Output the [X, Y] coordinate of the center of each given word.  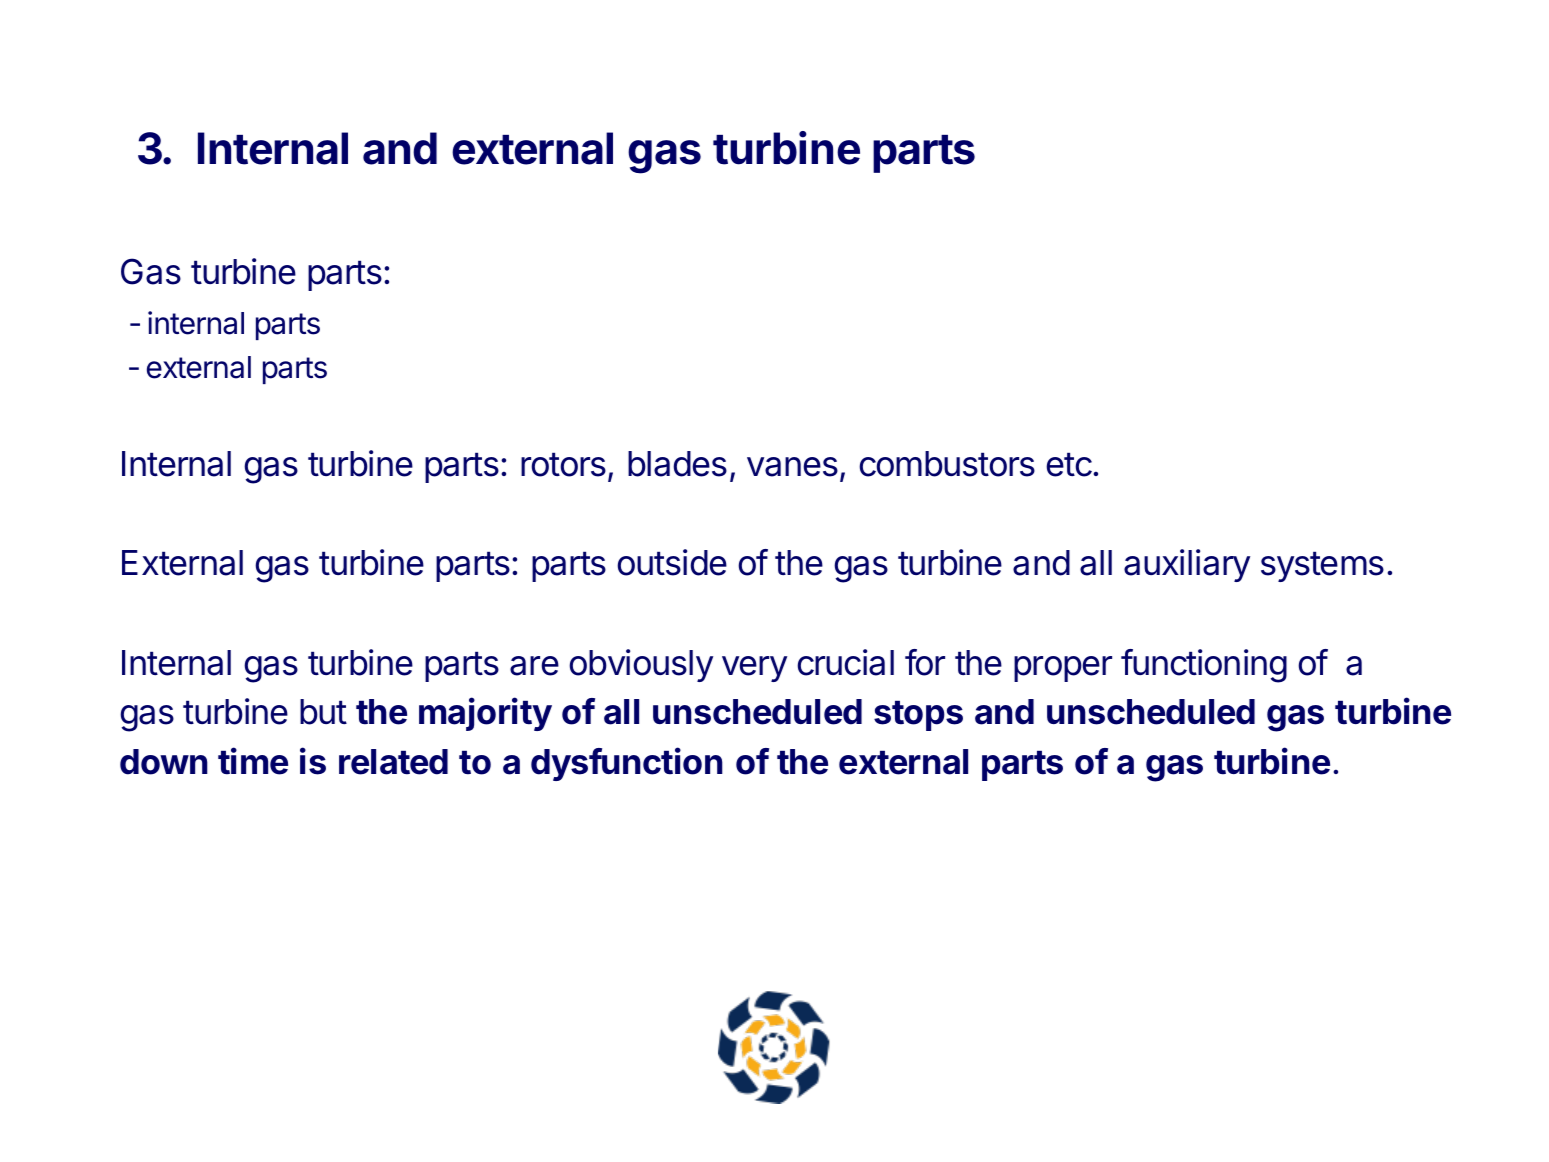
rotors [563, 465]
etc [1070, 465]
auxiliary [1187, 565]
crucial [845, 662]
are [534, 666]
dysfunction [627, 764]
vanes [792, 467]
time [253, 761]
